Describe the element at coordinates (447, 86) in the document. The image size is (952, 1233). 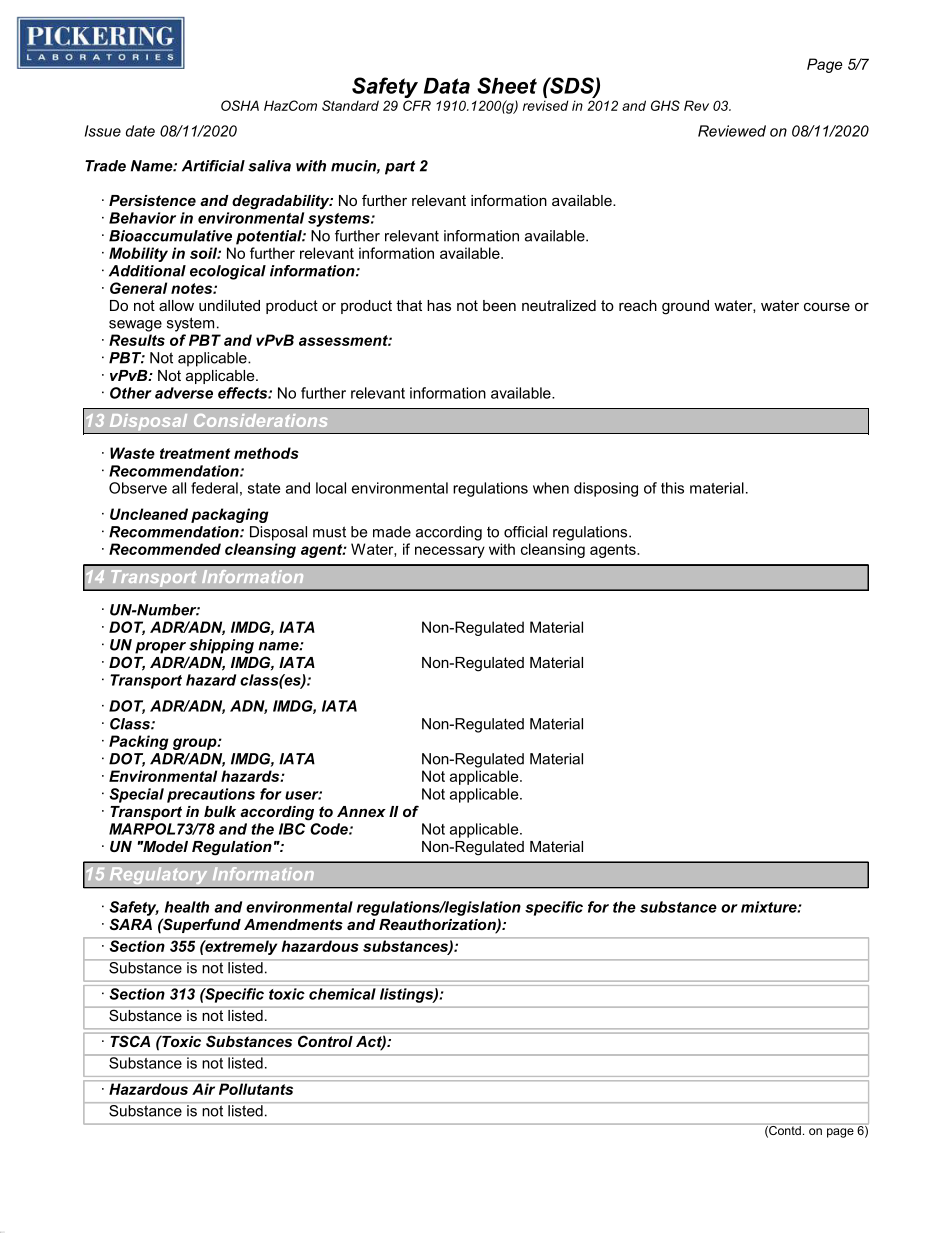
I see `Data` at that location.
